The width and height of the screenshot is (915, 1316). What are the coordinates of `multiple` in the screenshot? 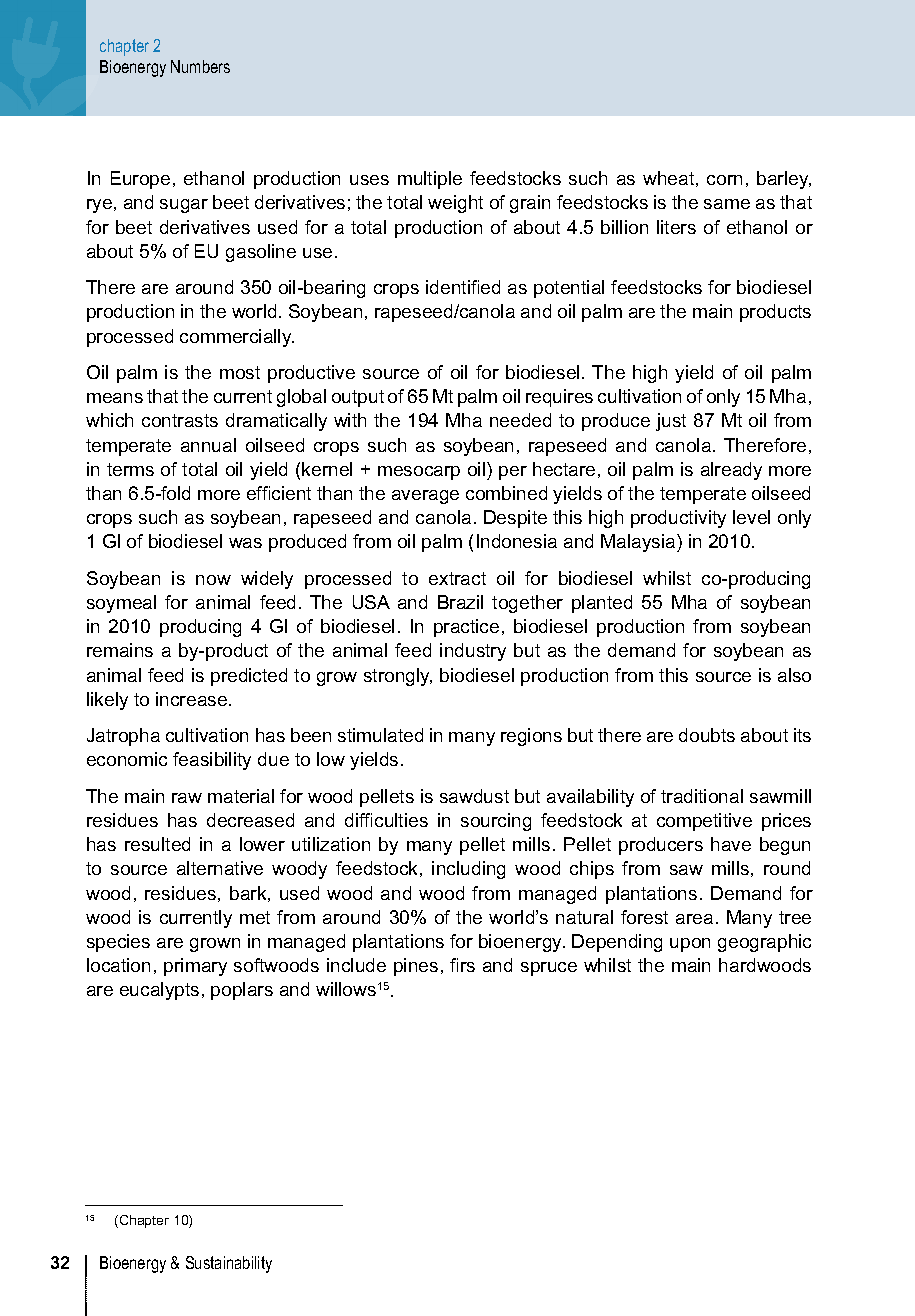 It's located at (430, 180).
